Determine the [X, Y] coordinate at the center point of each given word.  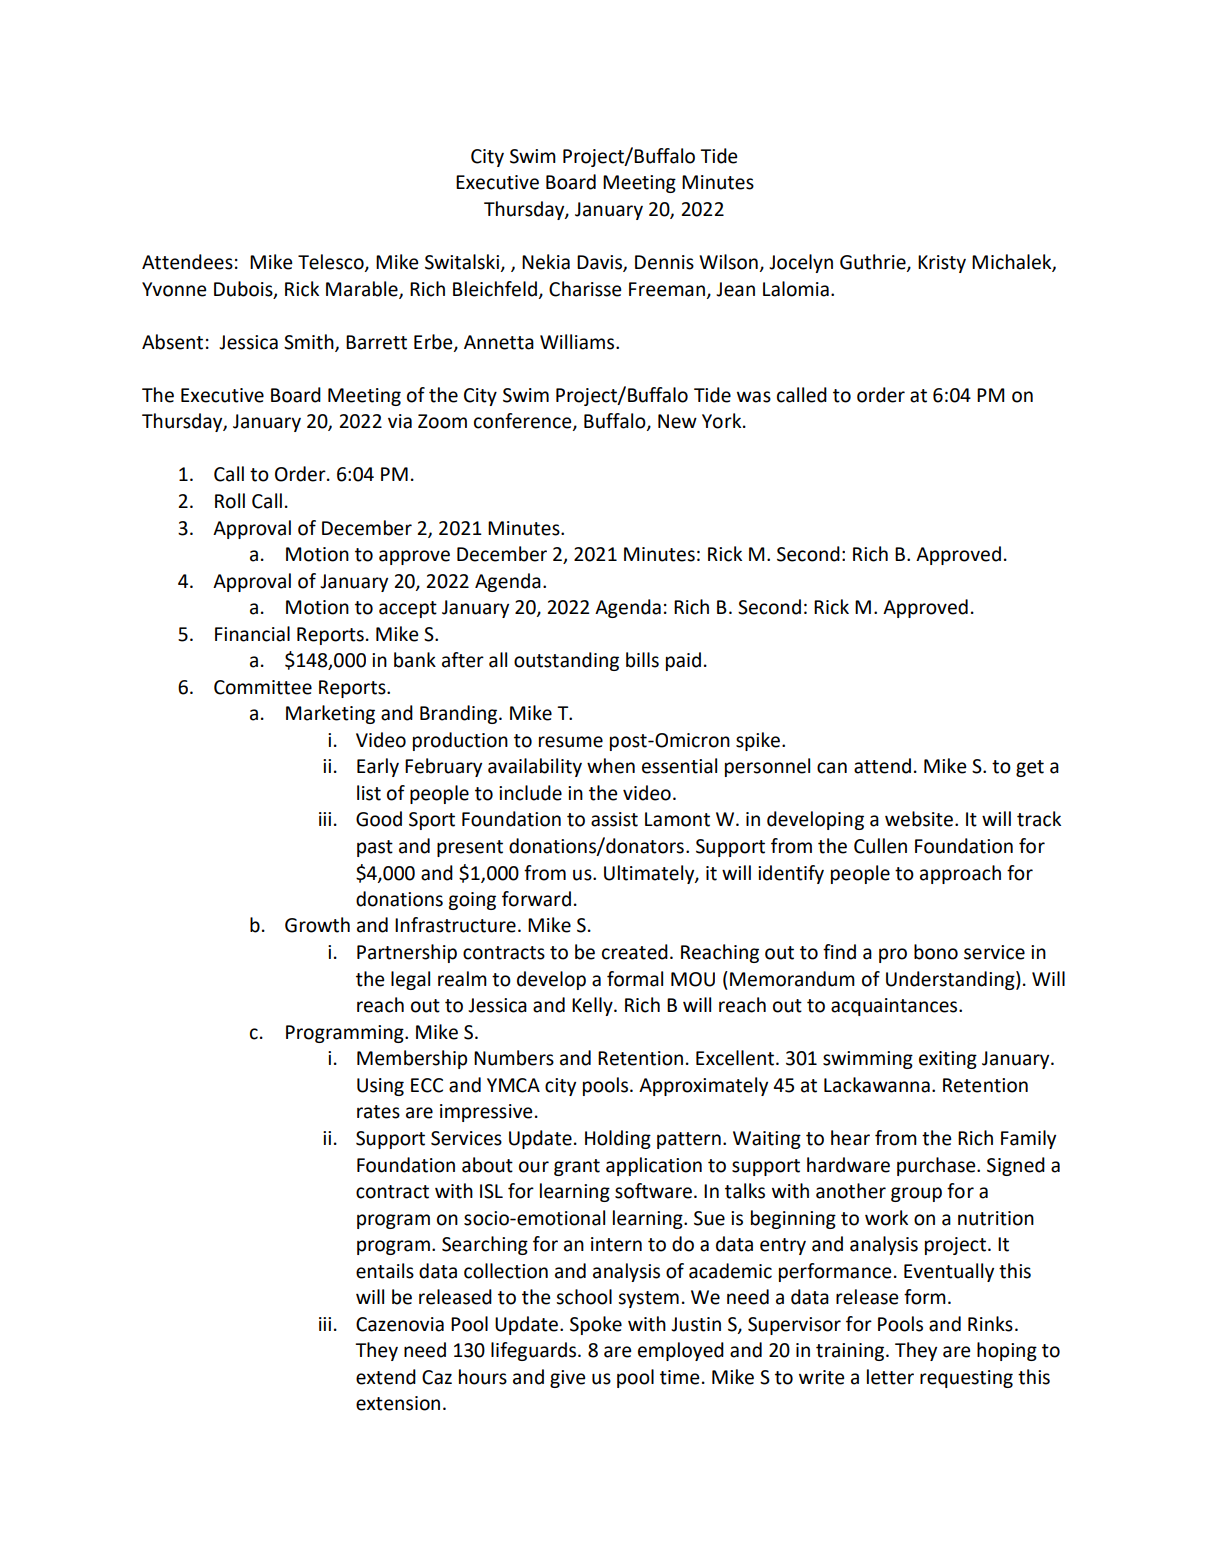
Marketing [330, 714]
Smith [310, 343]
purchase [937, 1166]
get [1030, 768]
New [677, 421]
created [635, 952]
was [754, 397]
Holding [618, 1139]
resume [571, 742]
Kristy [942, 264]
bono [936, 952]
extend [386, 1377]
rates [378, 1112]
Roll [230, 501]
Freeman [667, 289]
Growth [317, 925]
